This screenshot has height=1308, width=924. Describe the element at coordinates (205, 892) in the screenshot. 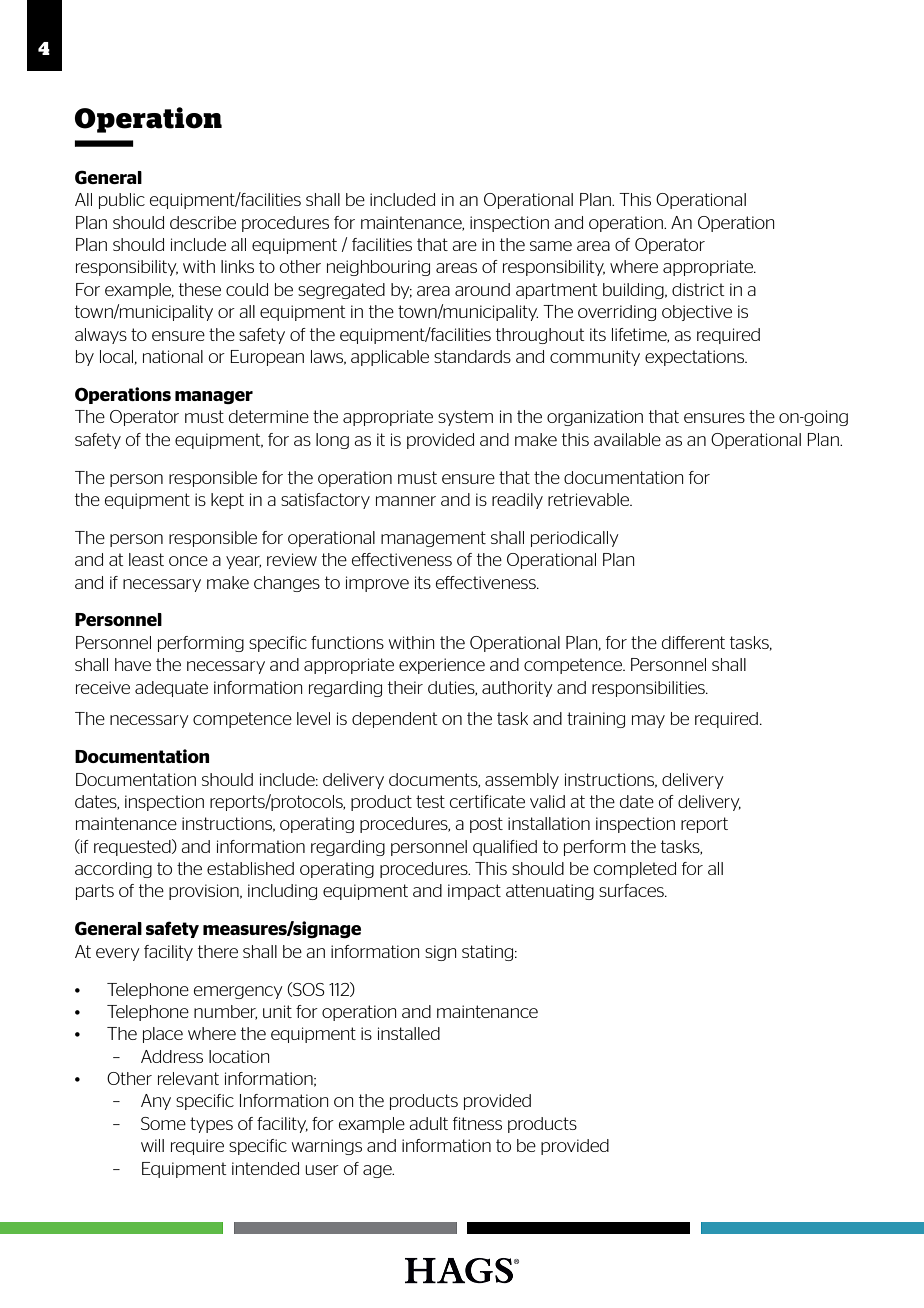

I see `provision` at that location.
